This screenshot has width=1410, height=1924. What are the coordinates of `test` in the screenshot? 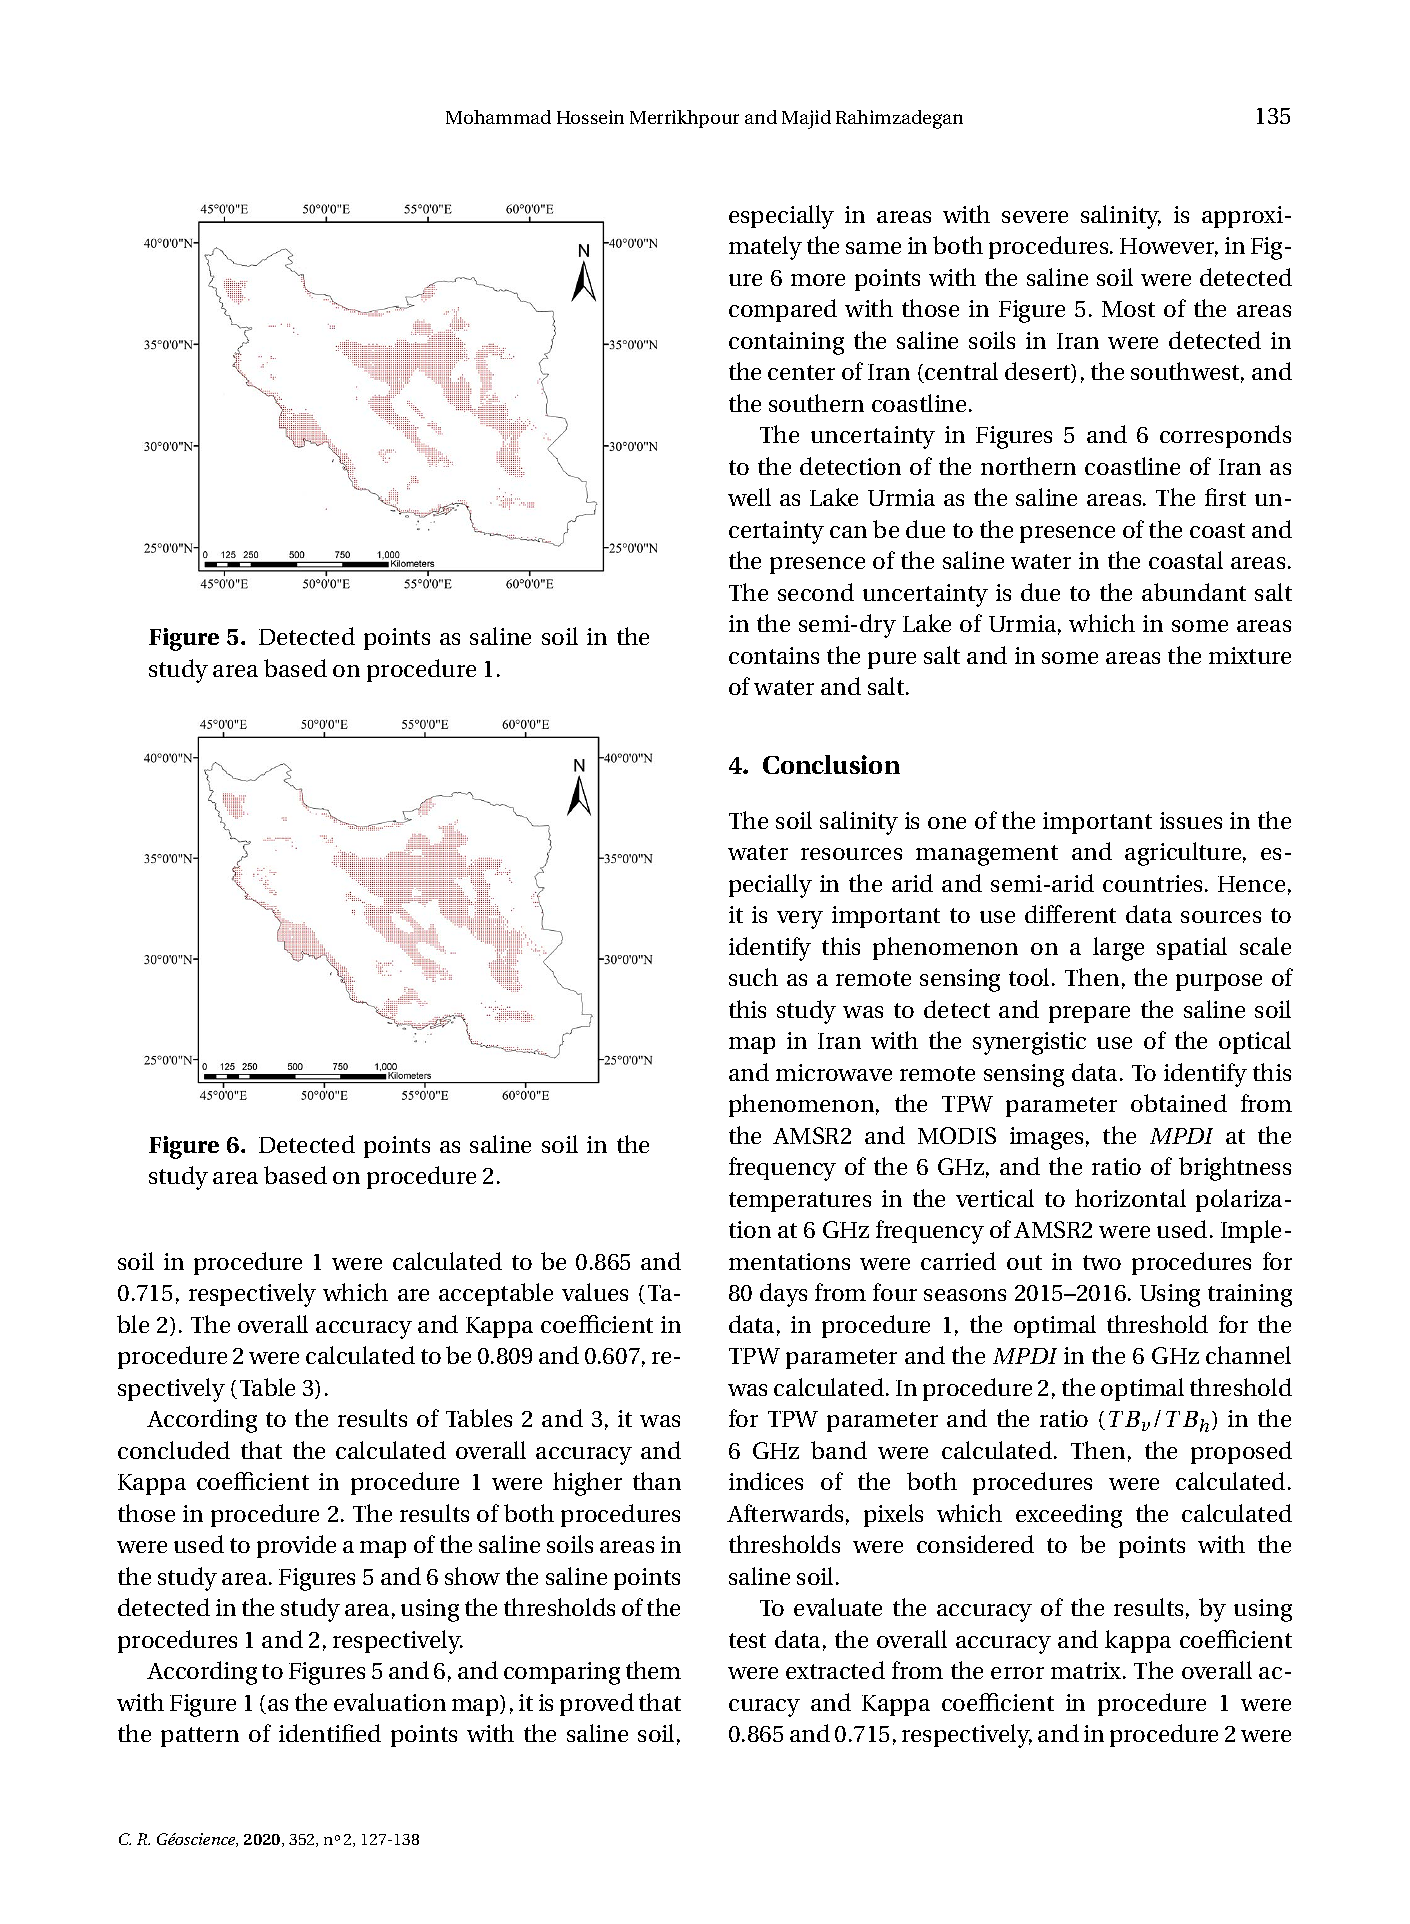 It's located at (747, 1640).
